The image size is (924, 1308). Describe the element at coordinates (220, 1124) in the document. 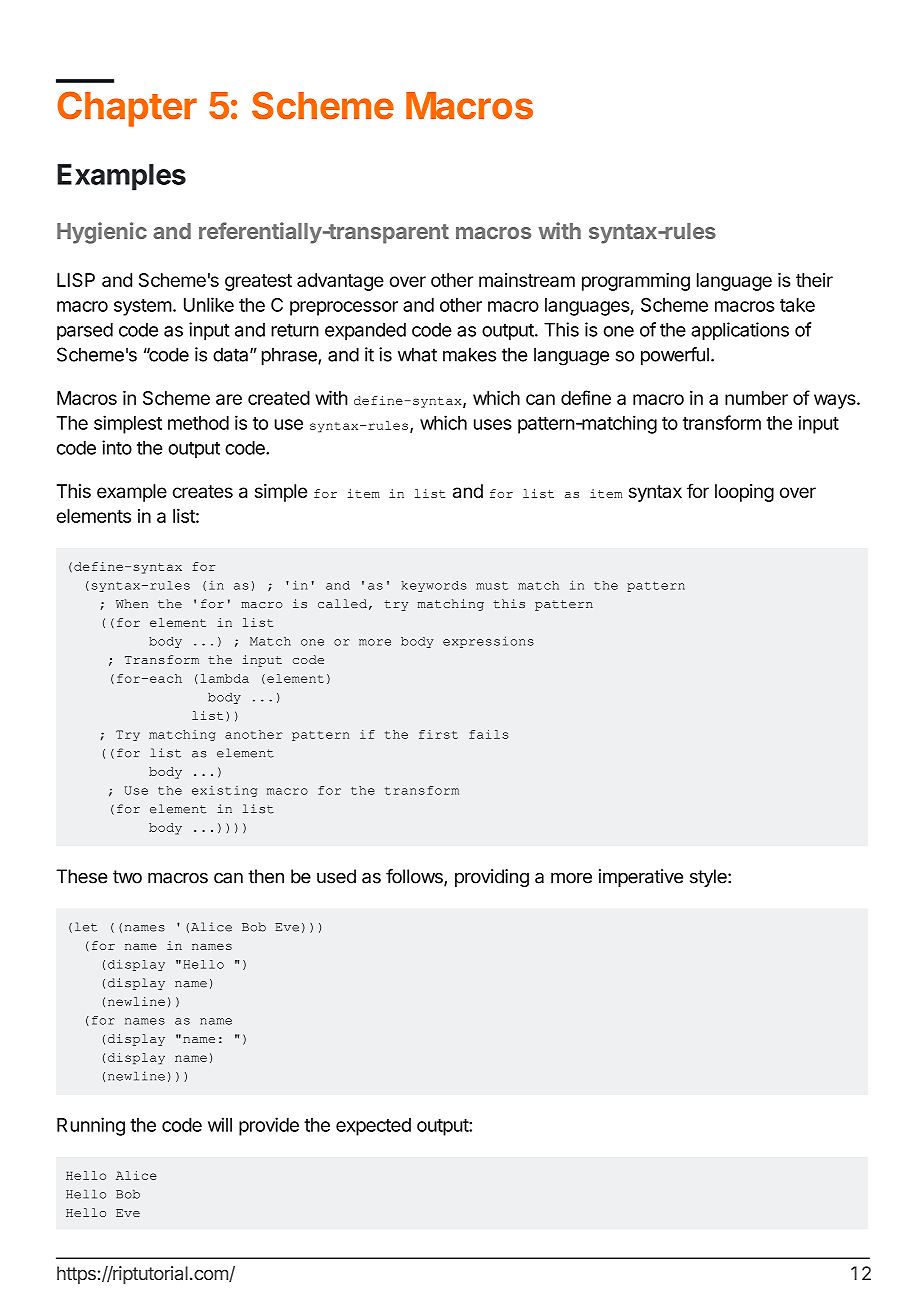

I see `will` at that location.
